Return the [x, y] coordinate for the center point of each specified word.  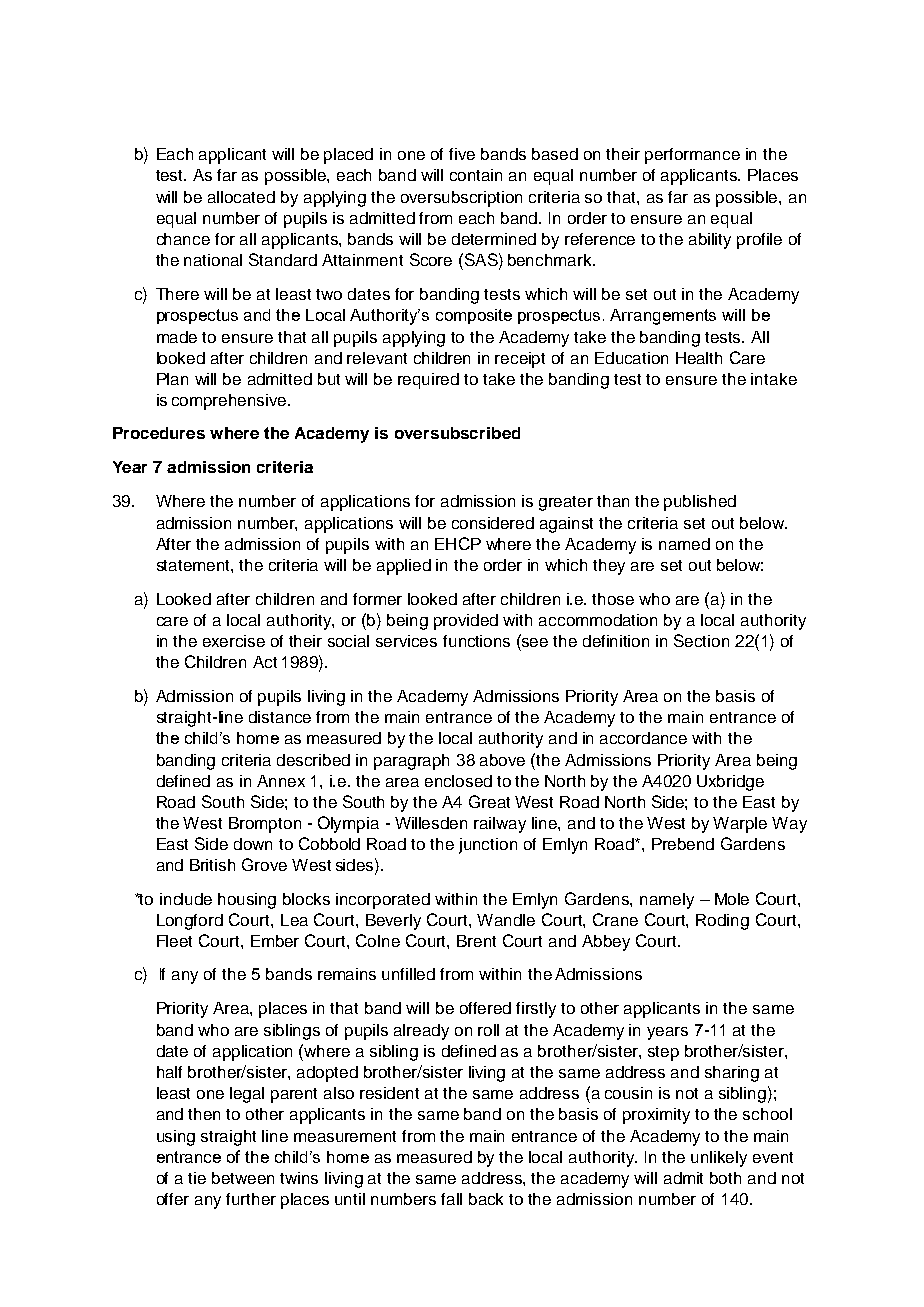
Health [699, 358]
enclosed [458, 781]
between [243, 1178]
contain [476, 175]
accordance [643, 738]
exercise [234, 641]
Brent [476, 941]
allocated [241, 197]
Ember [275, 941]
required [428, 381]
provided [466, 622]
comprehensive [230, 402]
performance [692, 156]
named [684, 544]
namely [667, 901]
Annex [281, 781]
